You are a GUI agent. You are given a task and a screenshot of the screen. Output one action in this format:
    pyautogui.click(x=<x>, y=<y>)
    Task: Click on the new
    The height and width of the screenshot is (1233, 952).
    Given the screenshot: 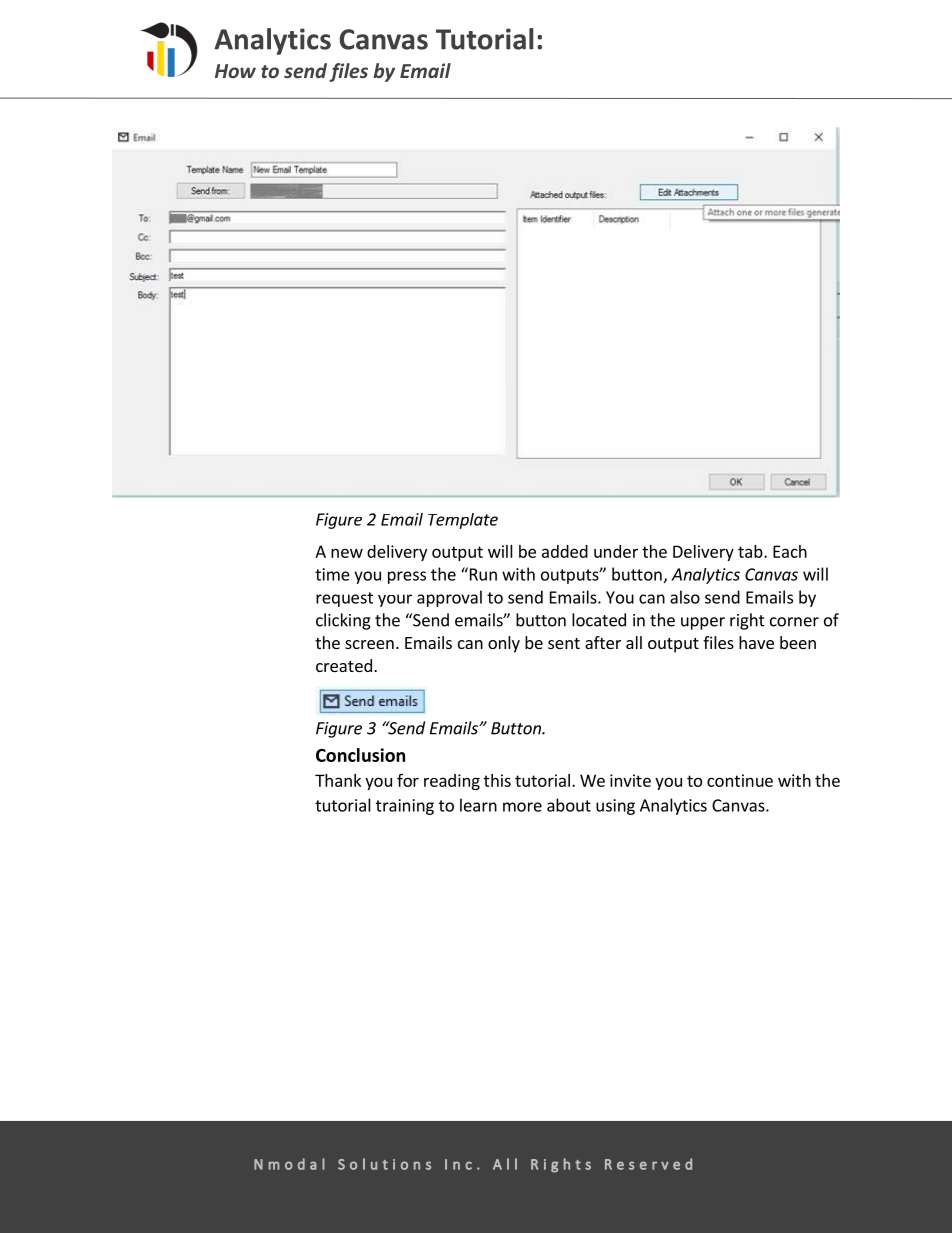 What is the action you would take?
    pyautogui.click(x=347, y=553)
